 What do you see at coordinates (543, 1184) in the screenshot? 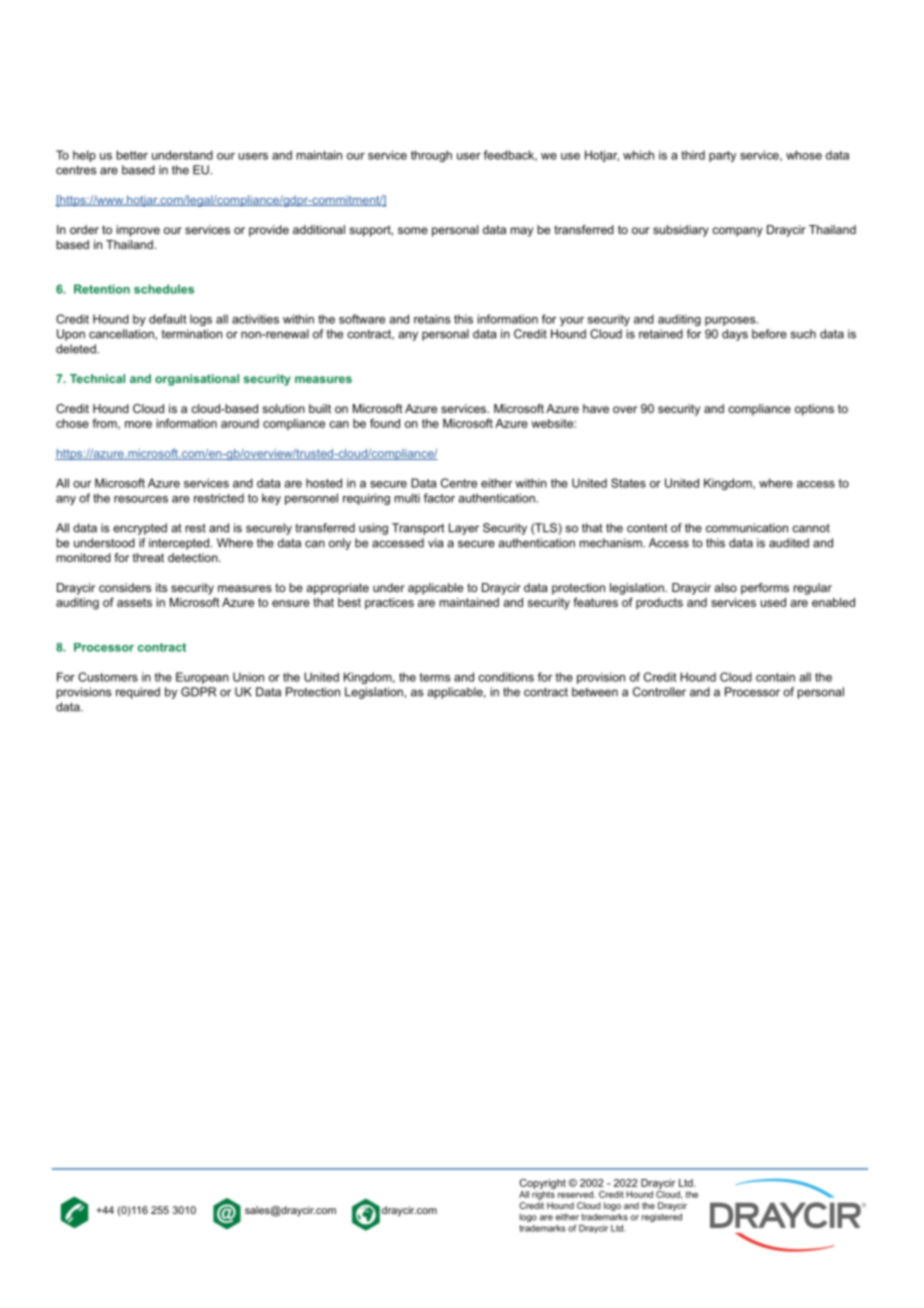
I see `Copyright` at bounding box center [543, 1184].
